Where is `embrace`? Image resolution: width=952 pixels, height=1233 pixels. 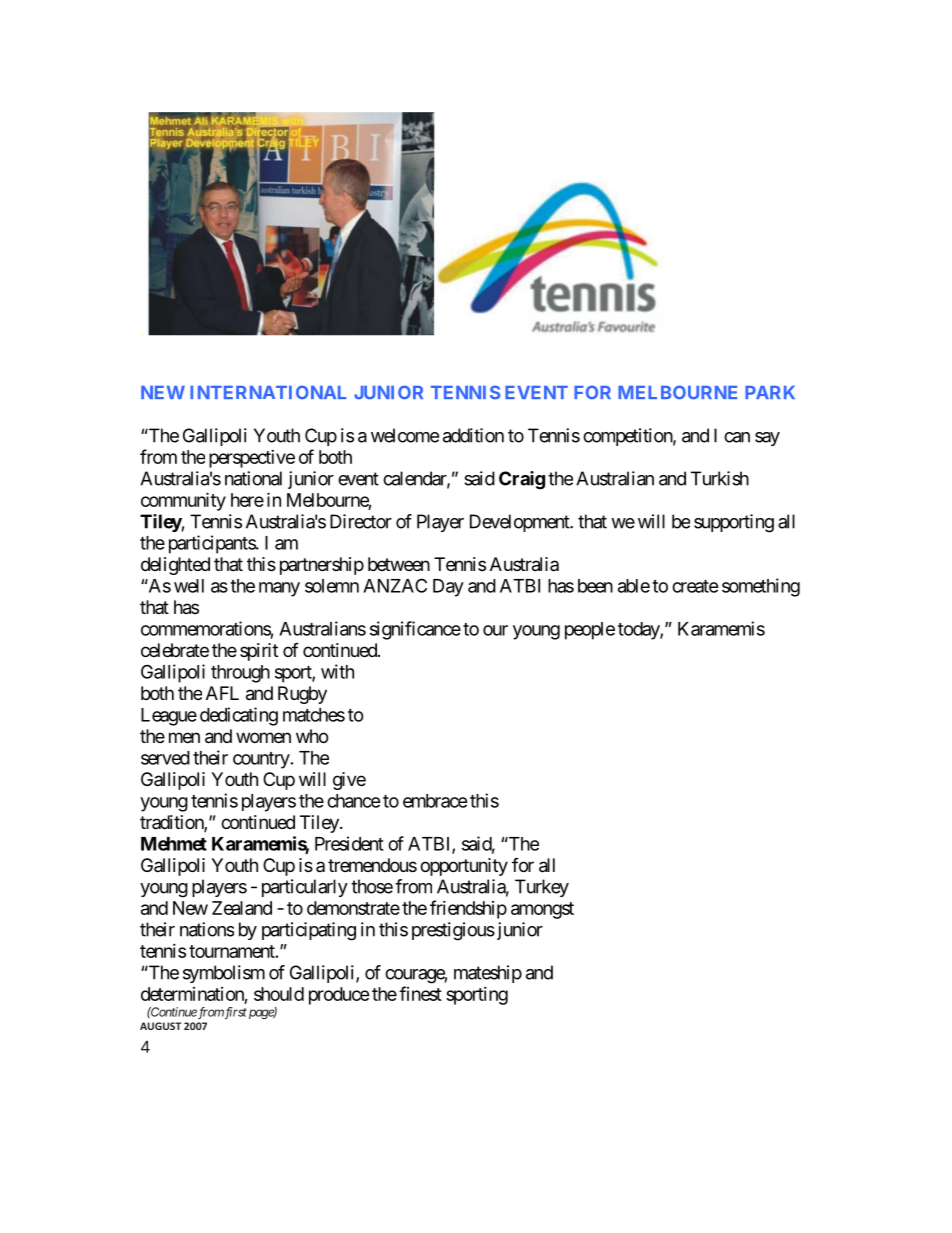 embrace is located at coordinates (435, 801).
